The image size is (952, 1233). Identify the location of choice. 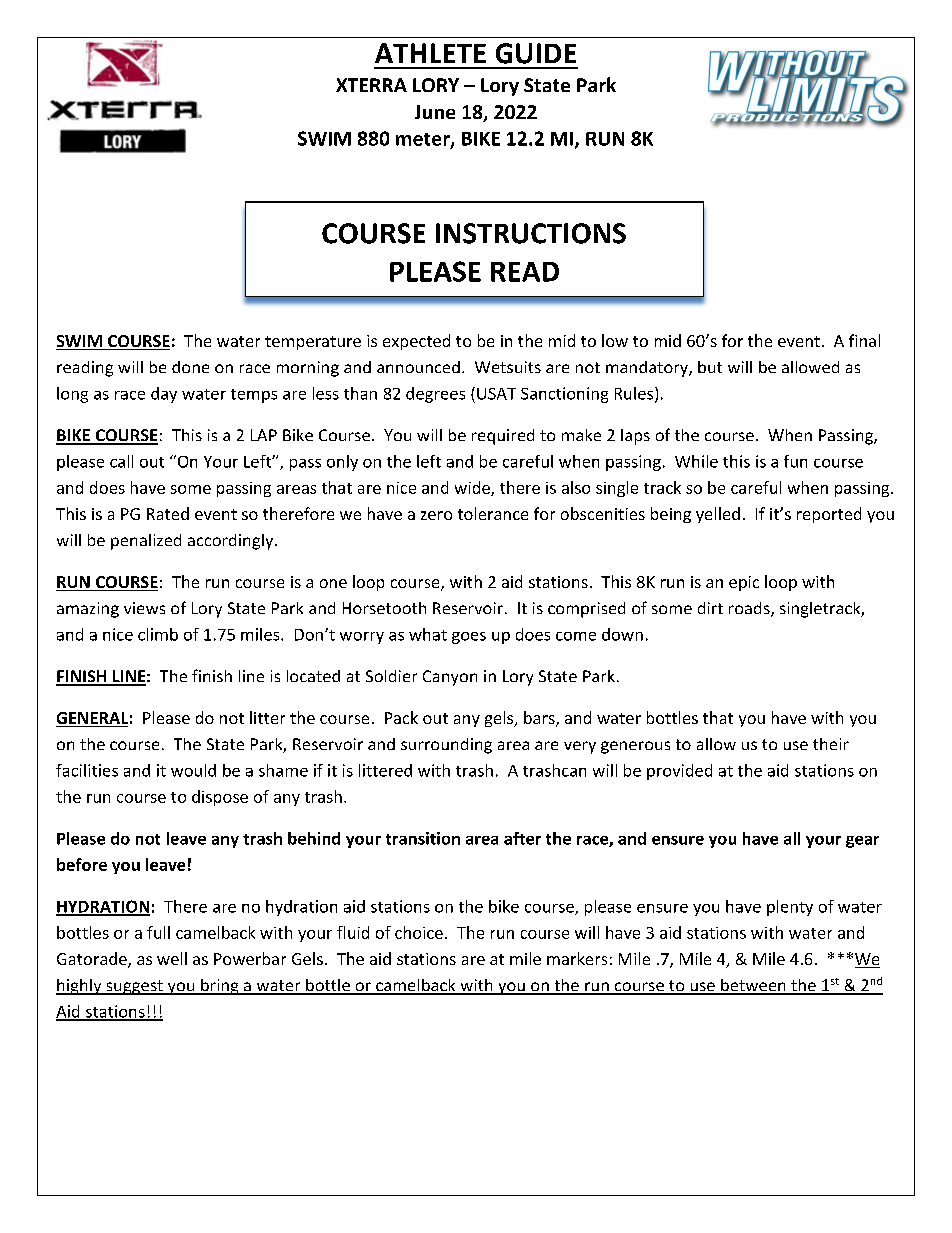
(419, 932).
